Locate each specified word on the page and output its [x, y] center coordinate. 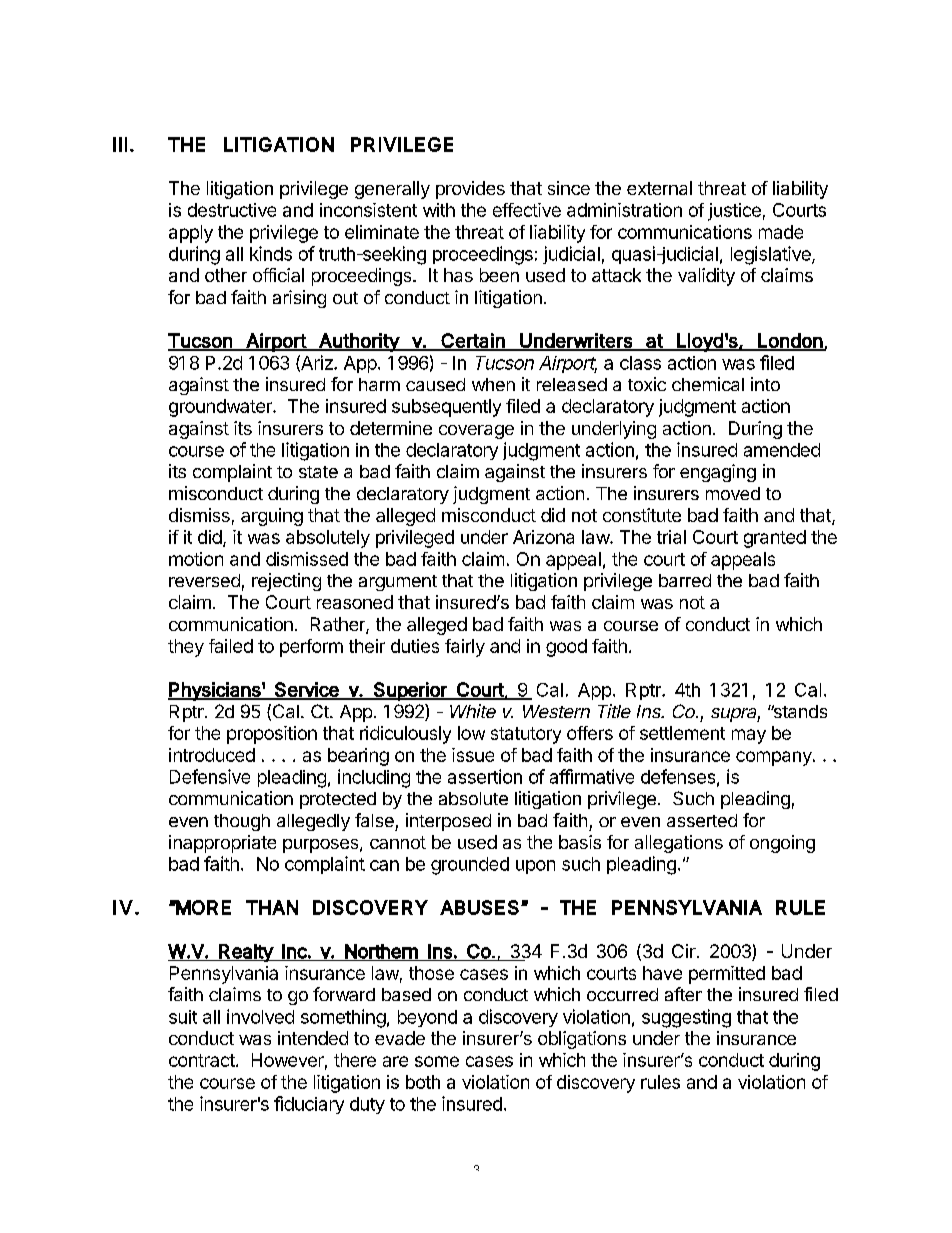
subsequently [446, 408]
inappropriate [222, 844]
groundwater [221, 408]
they [186, 648]
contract [202, 1060]
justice [734, 212]
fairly [465, 648]
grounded [470, 866]
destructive [232, 210]
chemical [708, 384]
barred [685, 580]
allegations [679, 844]
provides [470, 190]
